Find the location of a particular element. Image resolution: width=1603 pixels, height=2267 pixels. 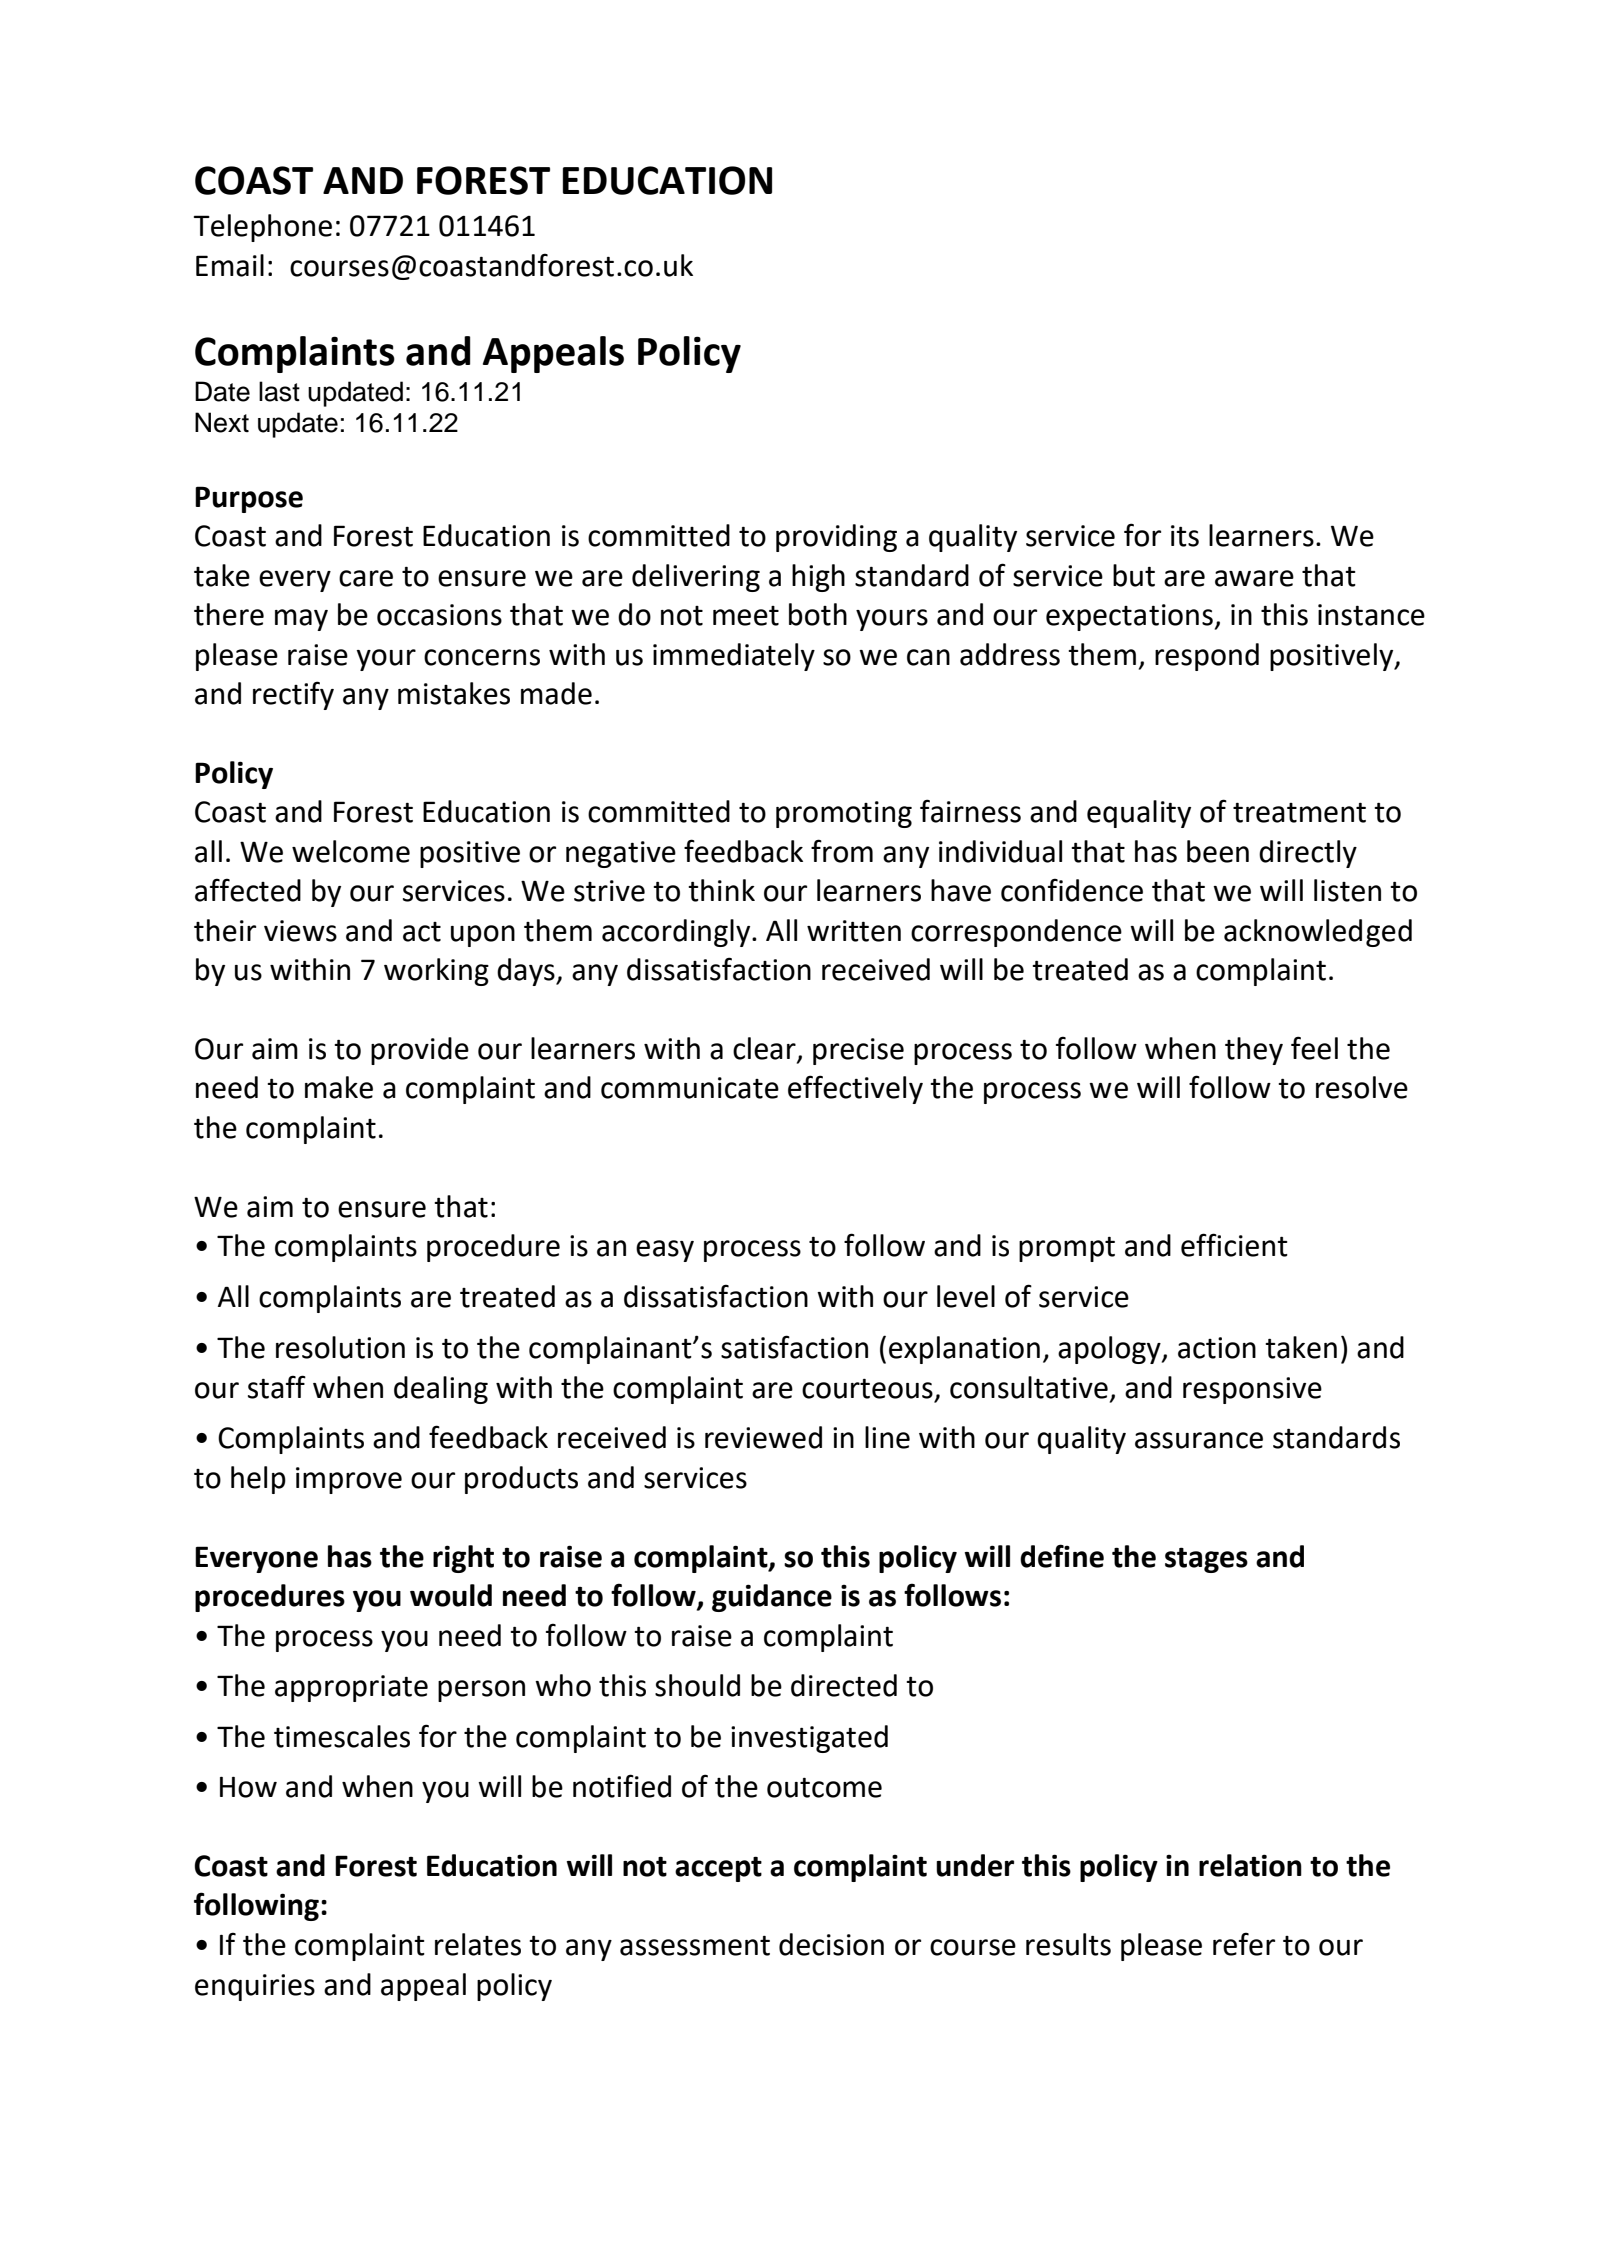

from is located at coordinates (842, 851).
